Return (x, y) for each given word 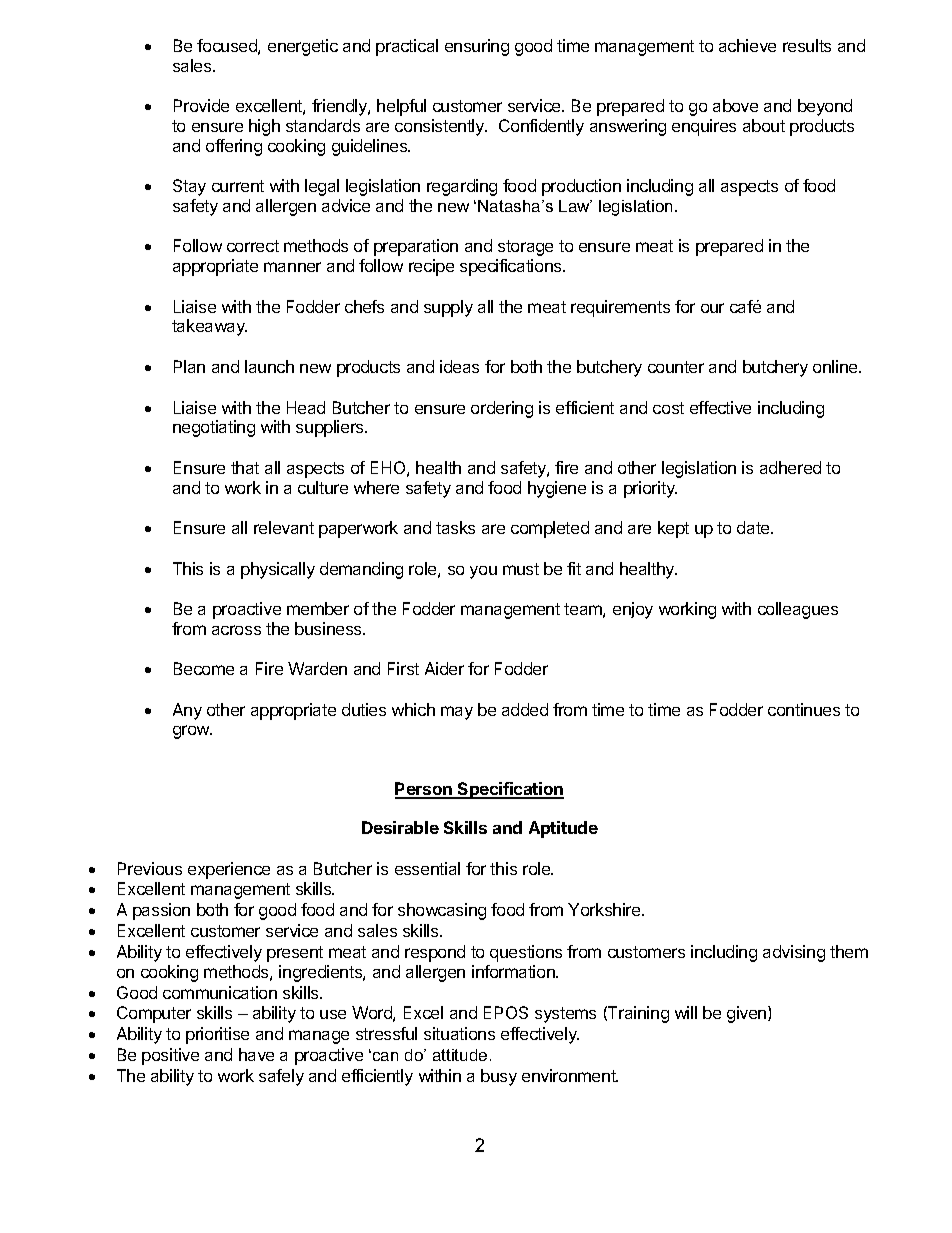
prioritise (217, 1035)
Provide (201, 105)
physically (278, 570)
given (748, 1014)
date (754, 527)
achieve (747, 45)
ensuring (477, 47)
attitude (460, 1055)
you (483, 572)
